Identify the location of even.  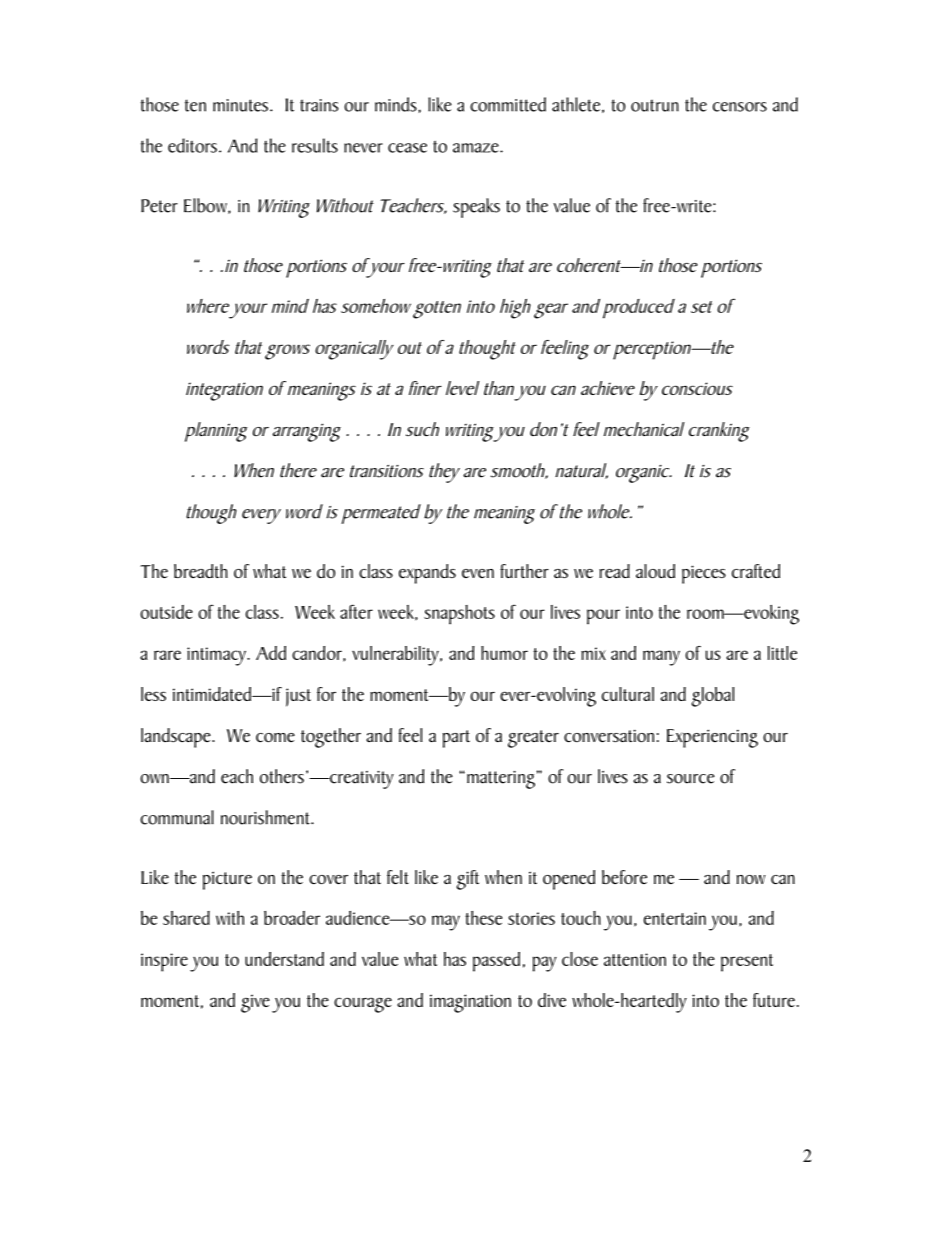
(478, 573).
